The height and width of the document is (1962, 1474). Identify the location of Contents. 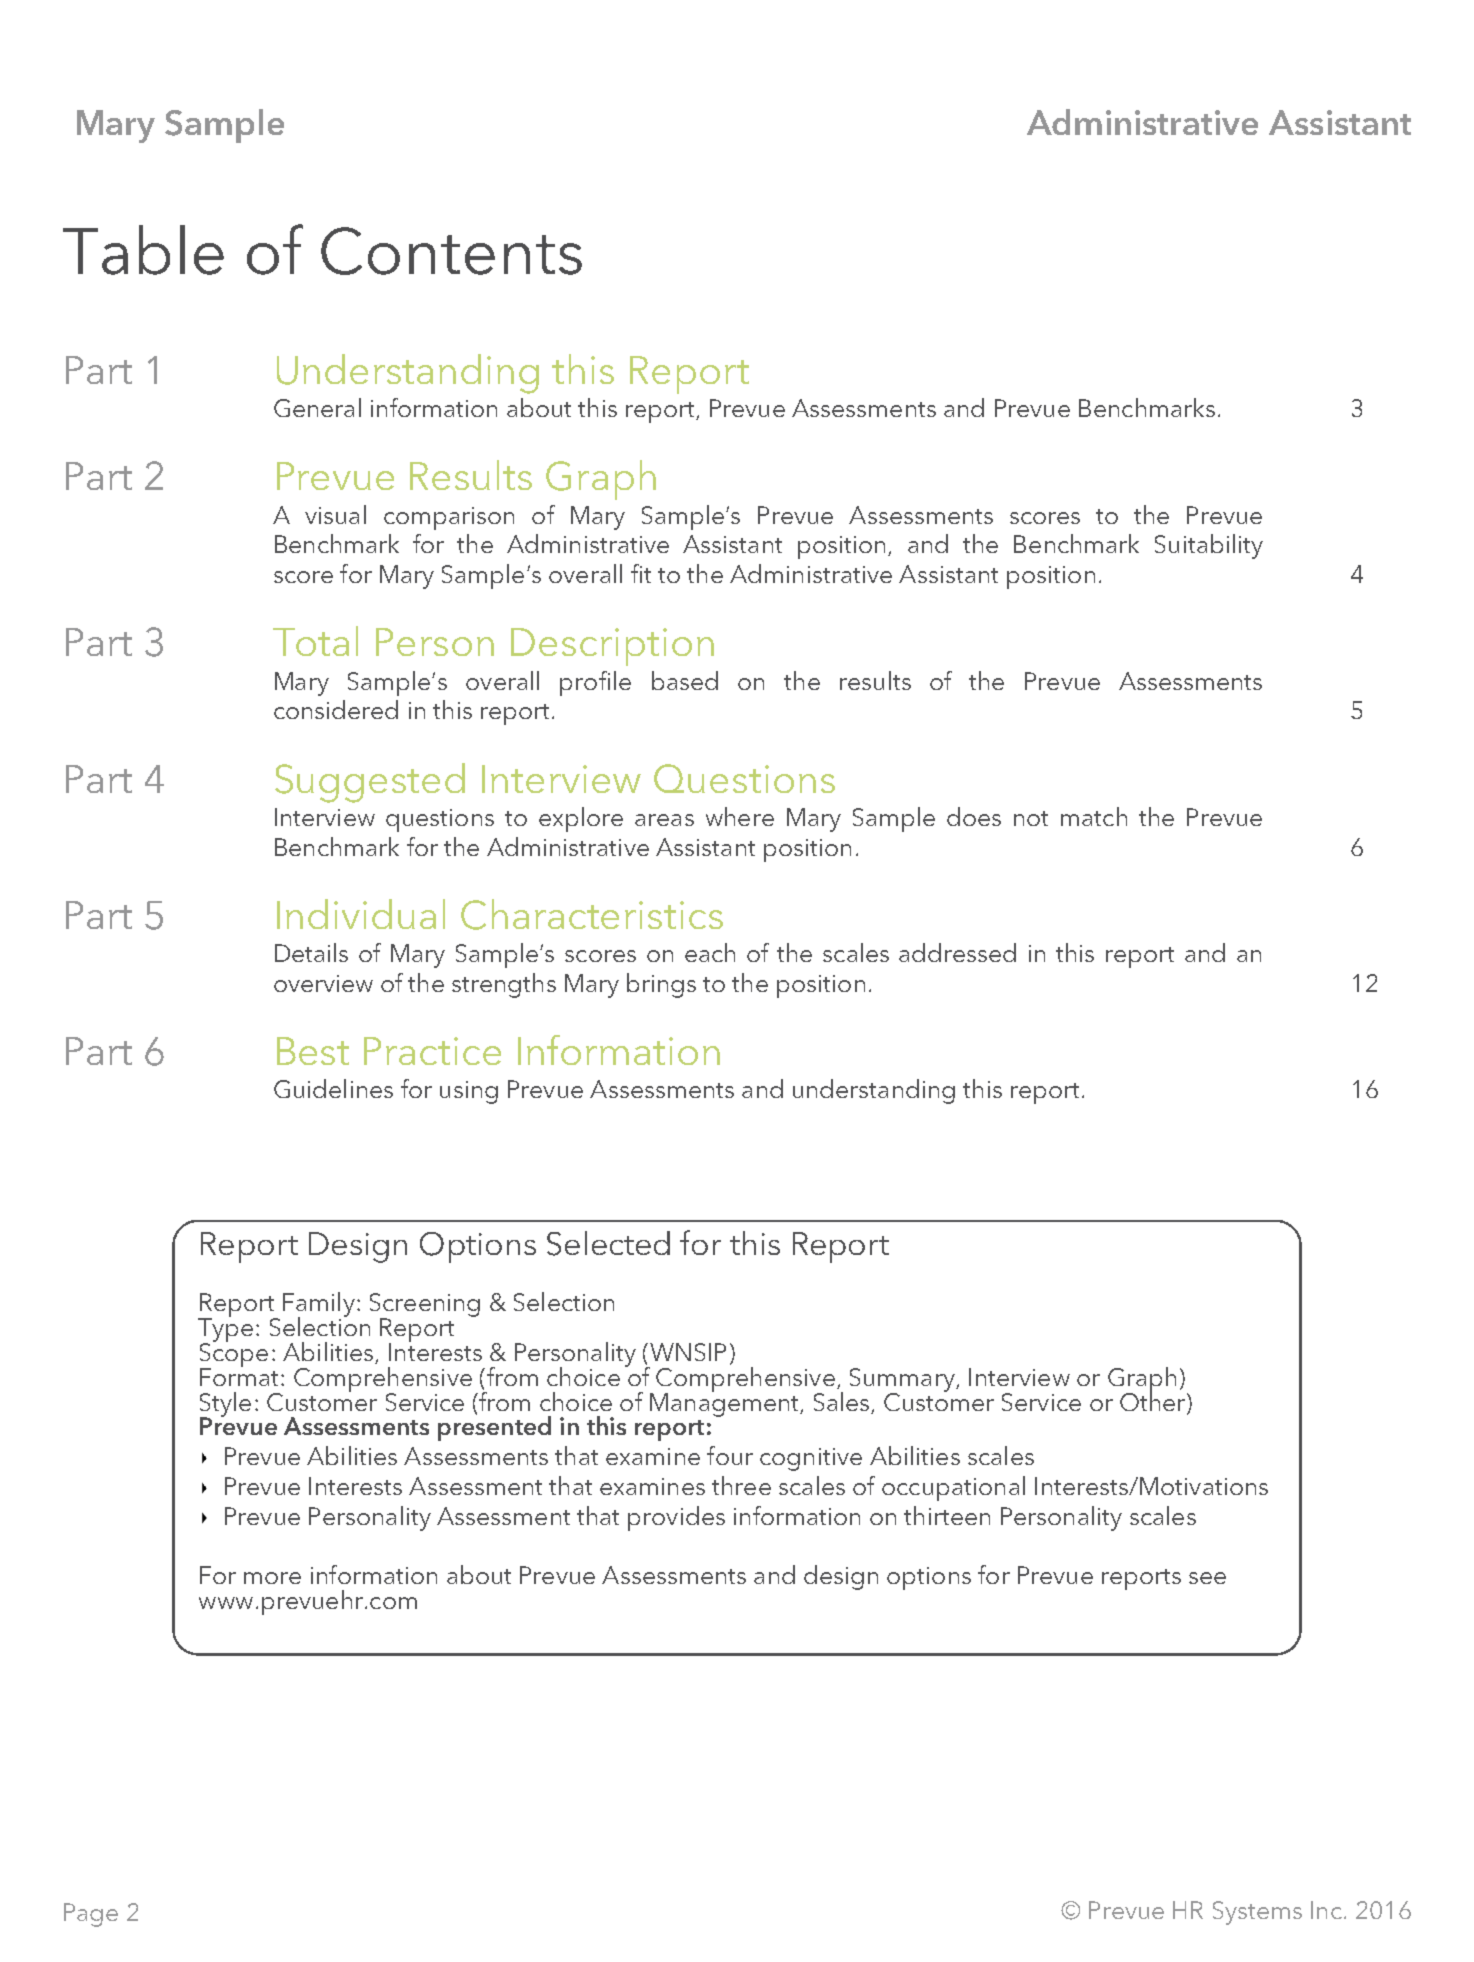
(451, 251).
